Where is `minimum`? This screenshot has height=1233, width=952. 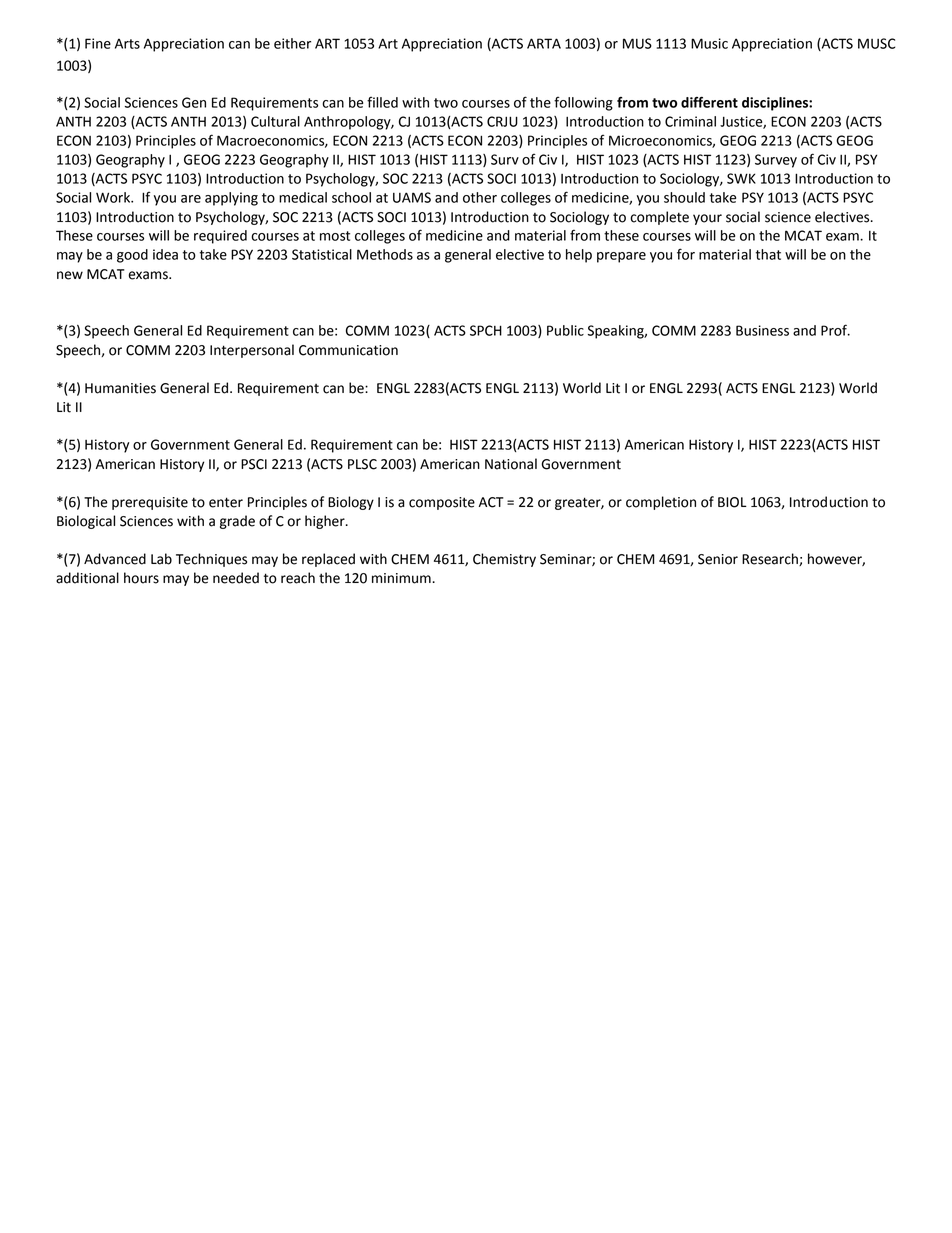
minimum is located at coordinates (402, 578).
